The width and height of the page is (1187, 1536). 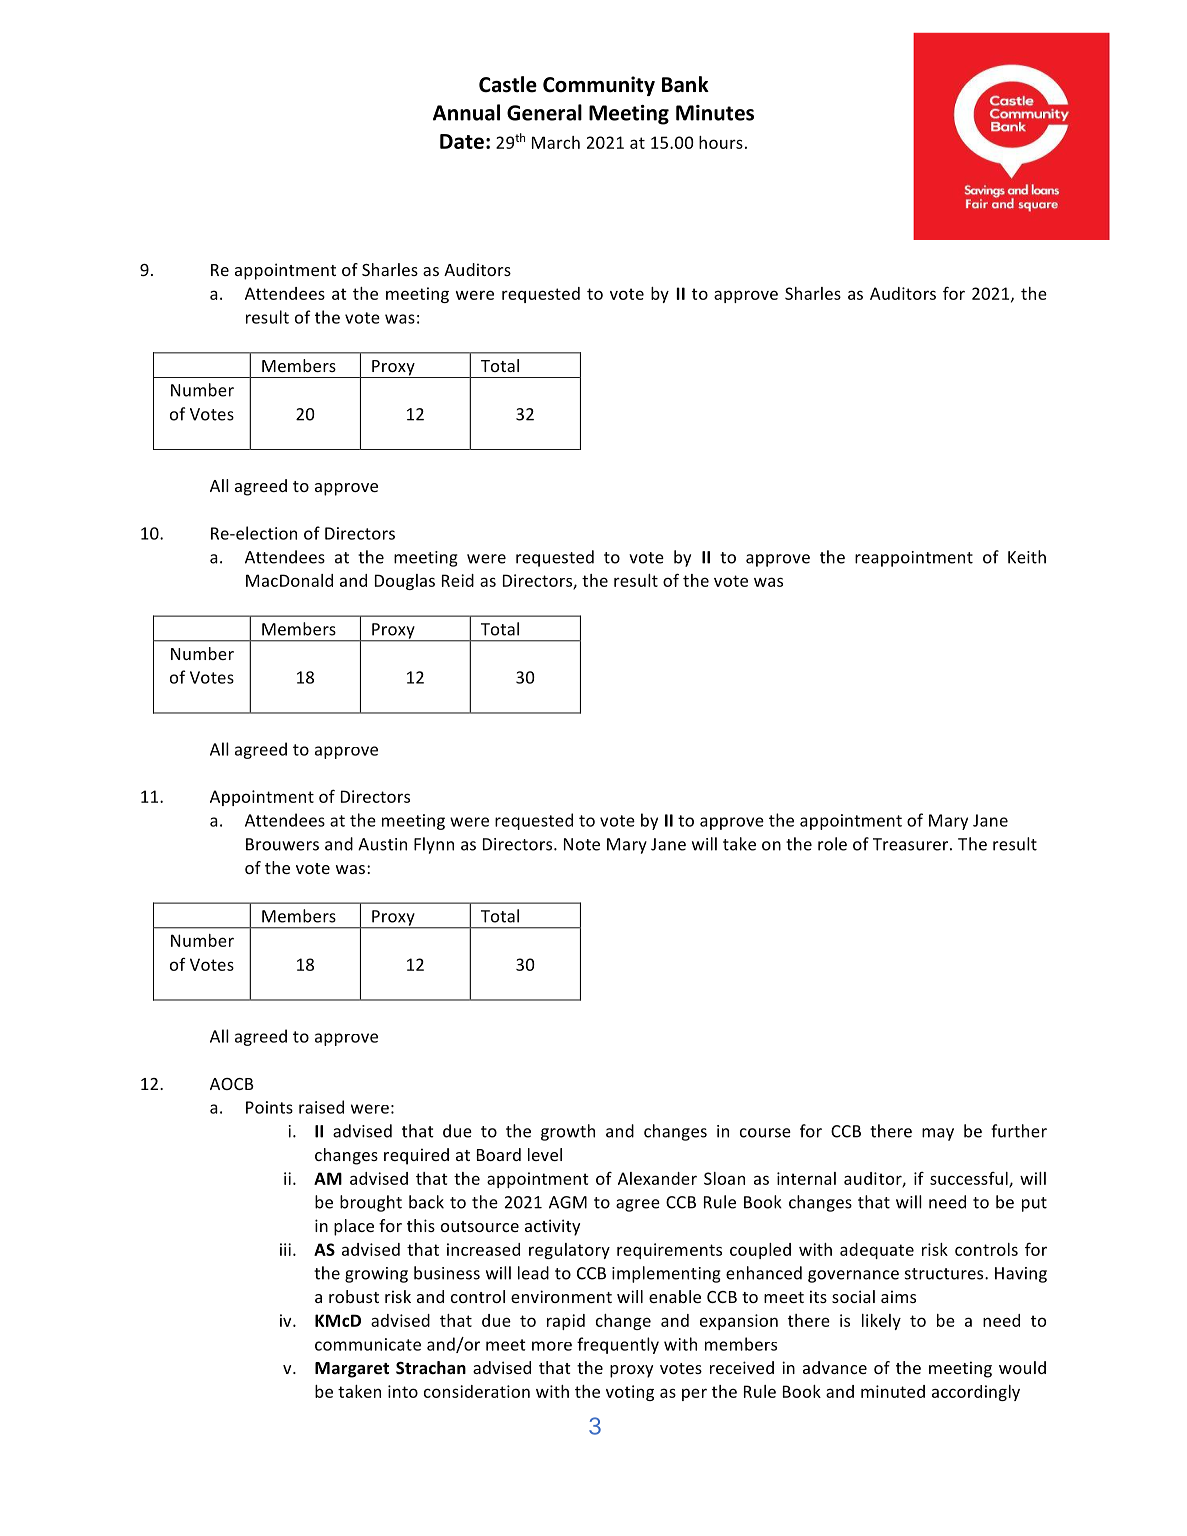 I want to click on Keith, so click(x=1027, y=557).
